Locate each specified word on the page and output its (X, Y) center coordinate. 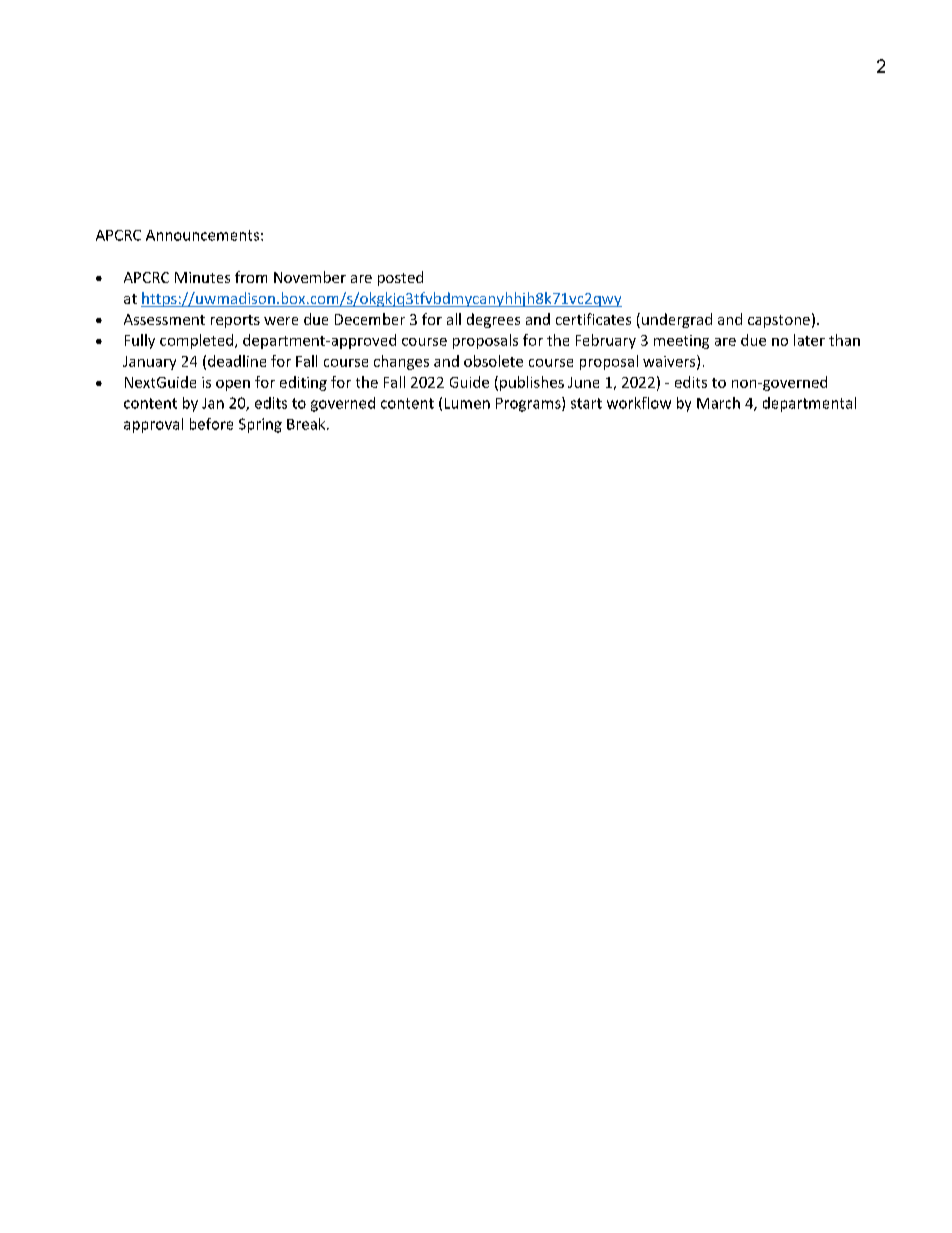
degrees (493, 320)
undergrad (677, 320)
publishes (532, 383)
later (809, 340)
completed (198, 341)
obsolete (493, 361)
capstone (779, 321)
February (606, 341)
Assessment (164, 319)
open (233, 385)
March (718, 403)
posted (400, 278)
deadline (237, 361)
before (211, 424)
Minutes (202, 277)
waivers (670, 362)
